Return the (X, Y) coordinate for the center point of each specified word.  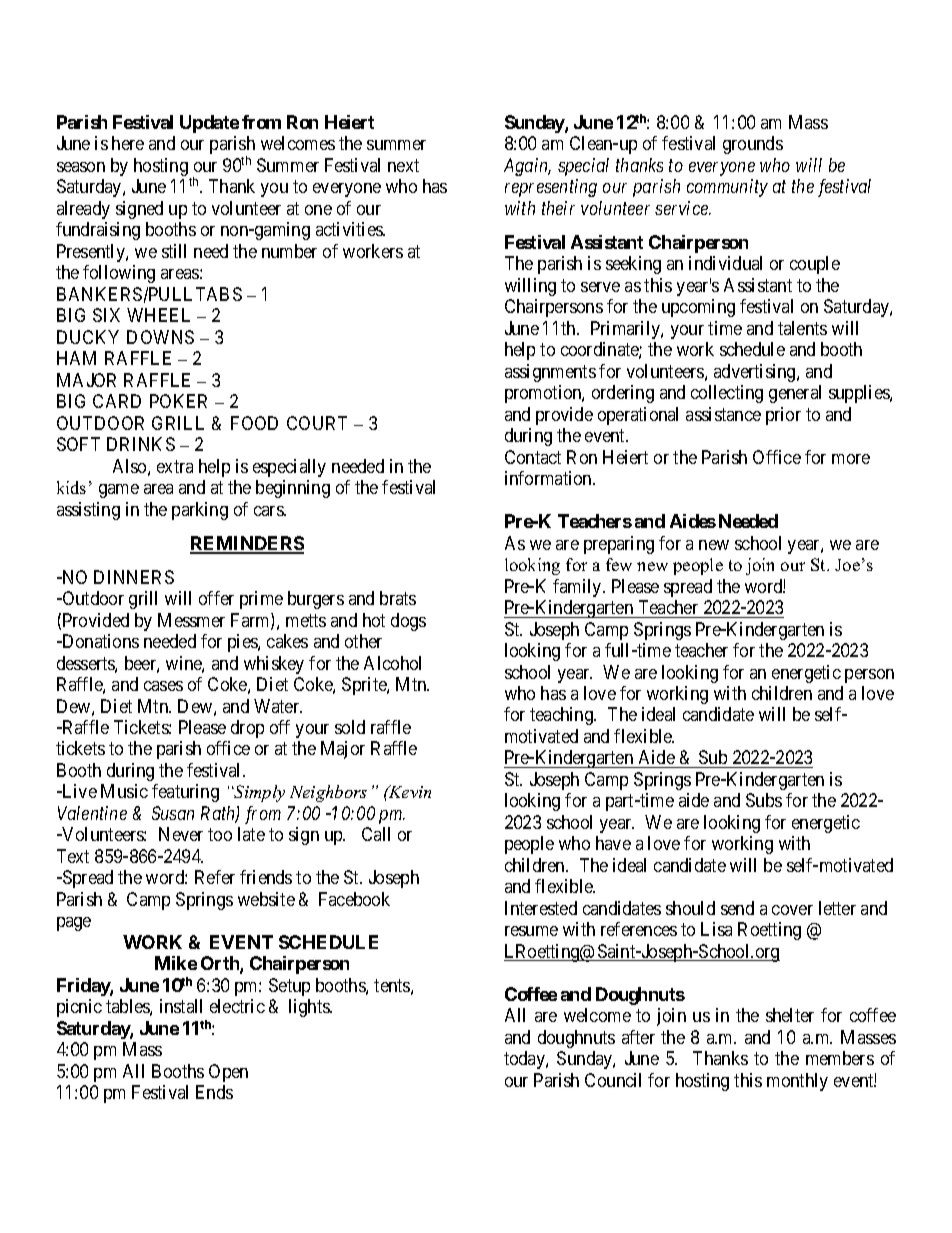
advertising (756, 373)
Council (613, 1080)
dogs (408, 622)
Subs (764, 800)
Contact (533, 457)
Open (228, 1073)
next (403, 165)
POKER (178, 401)
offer (216, 598)
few (619, 564)
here (128, 143)
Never (181, 834)
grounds (753, 145)
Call (376, 834)
